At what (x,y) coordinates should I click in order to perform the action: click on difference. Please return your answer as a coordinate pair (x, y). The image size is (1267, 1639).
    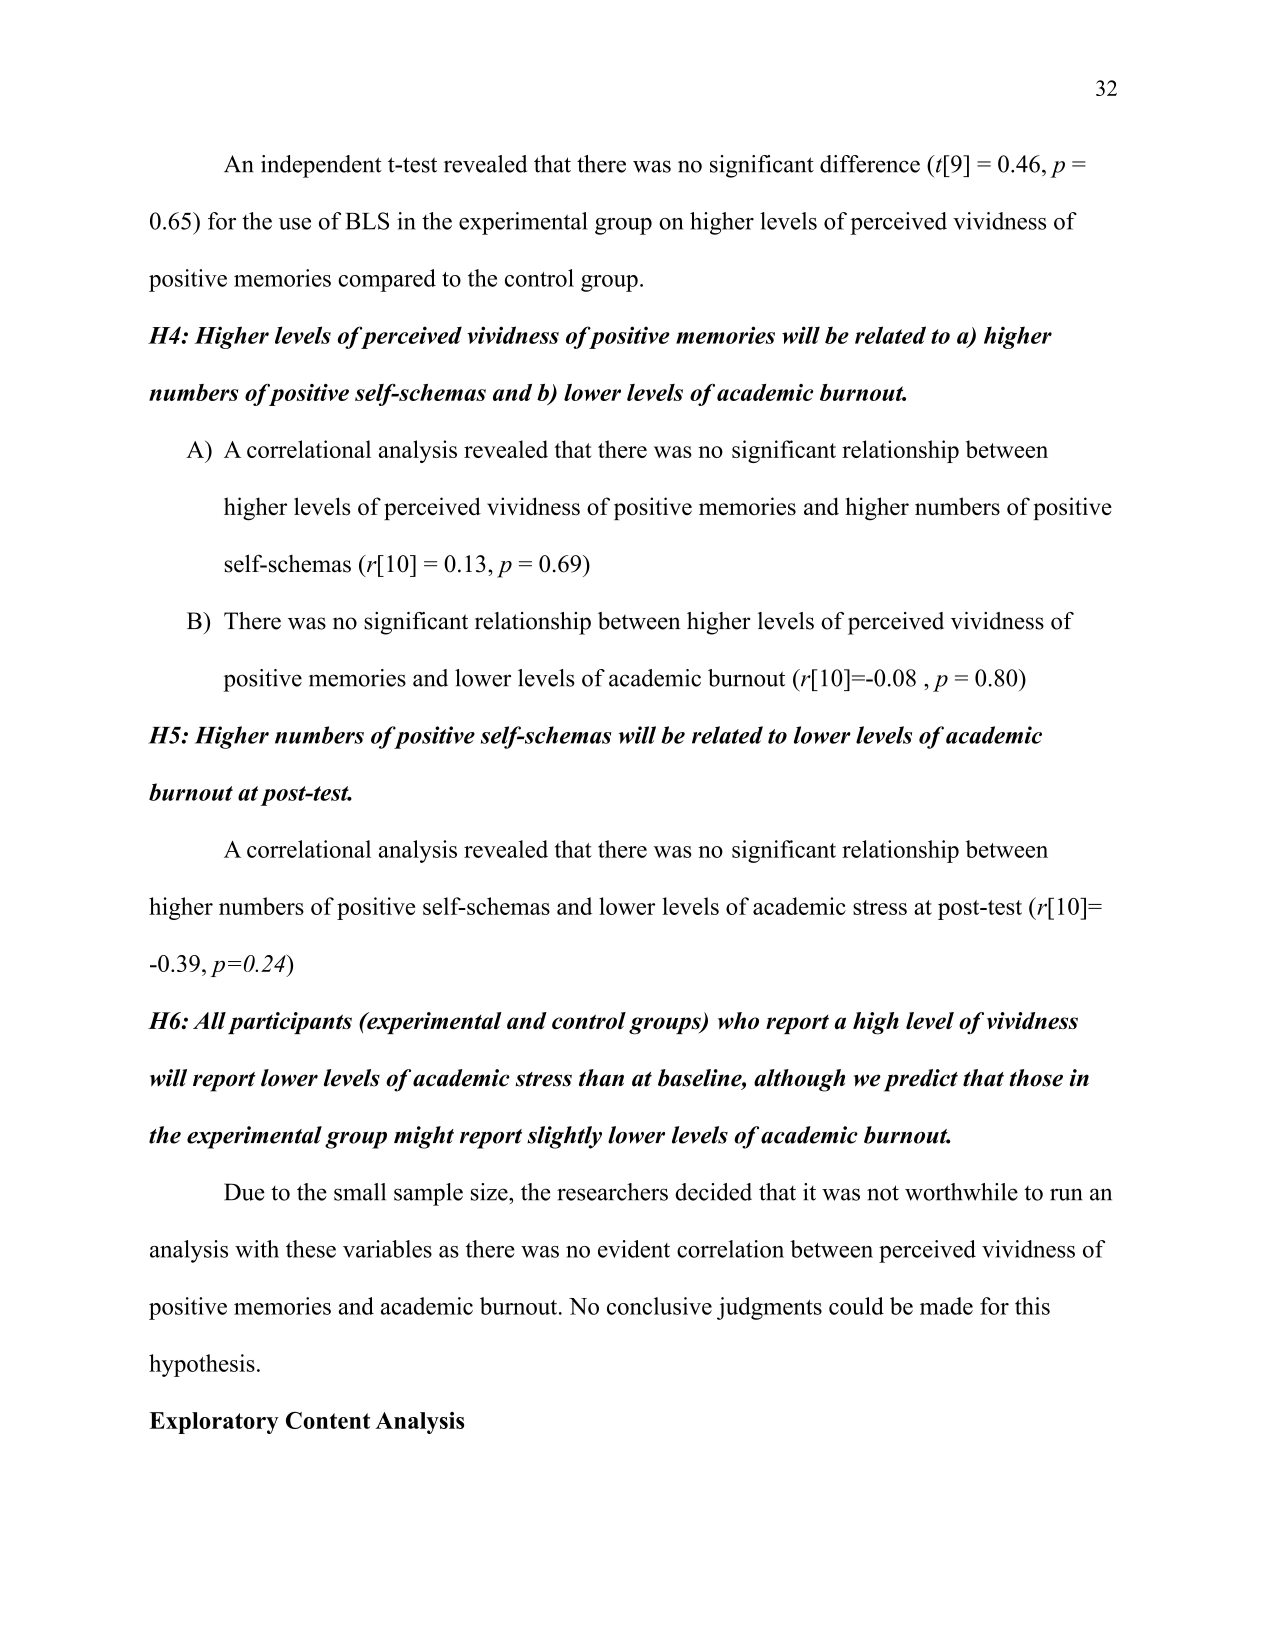
    Looking at the image, I should click on (870, 164).
